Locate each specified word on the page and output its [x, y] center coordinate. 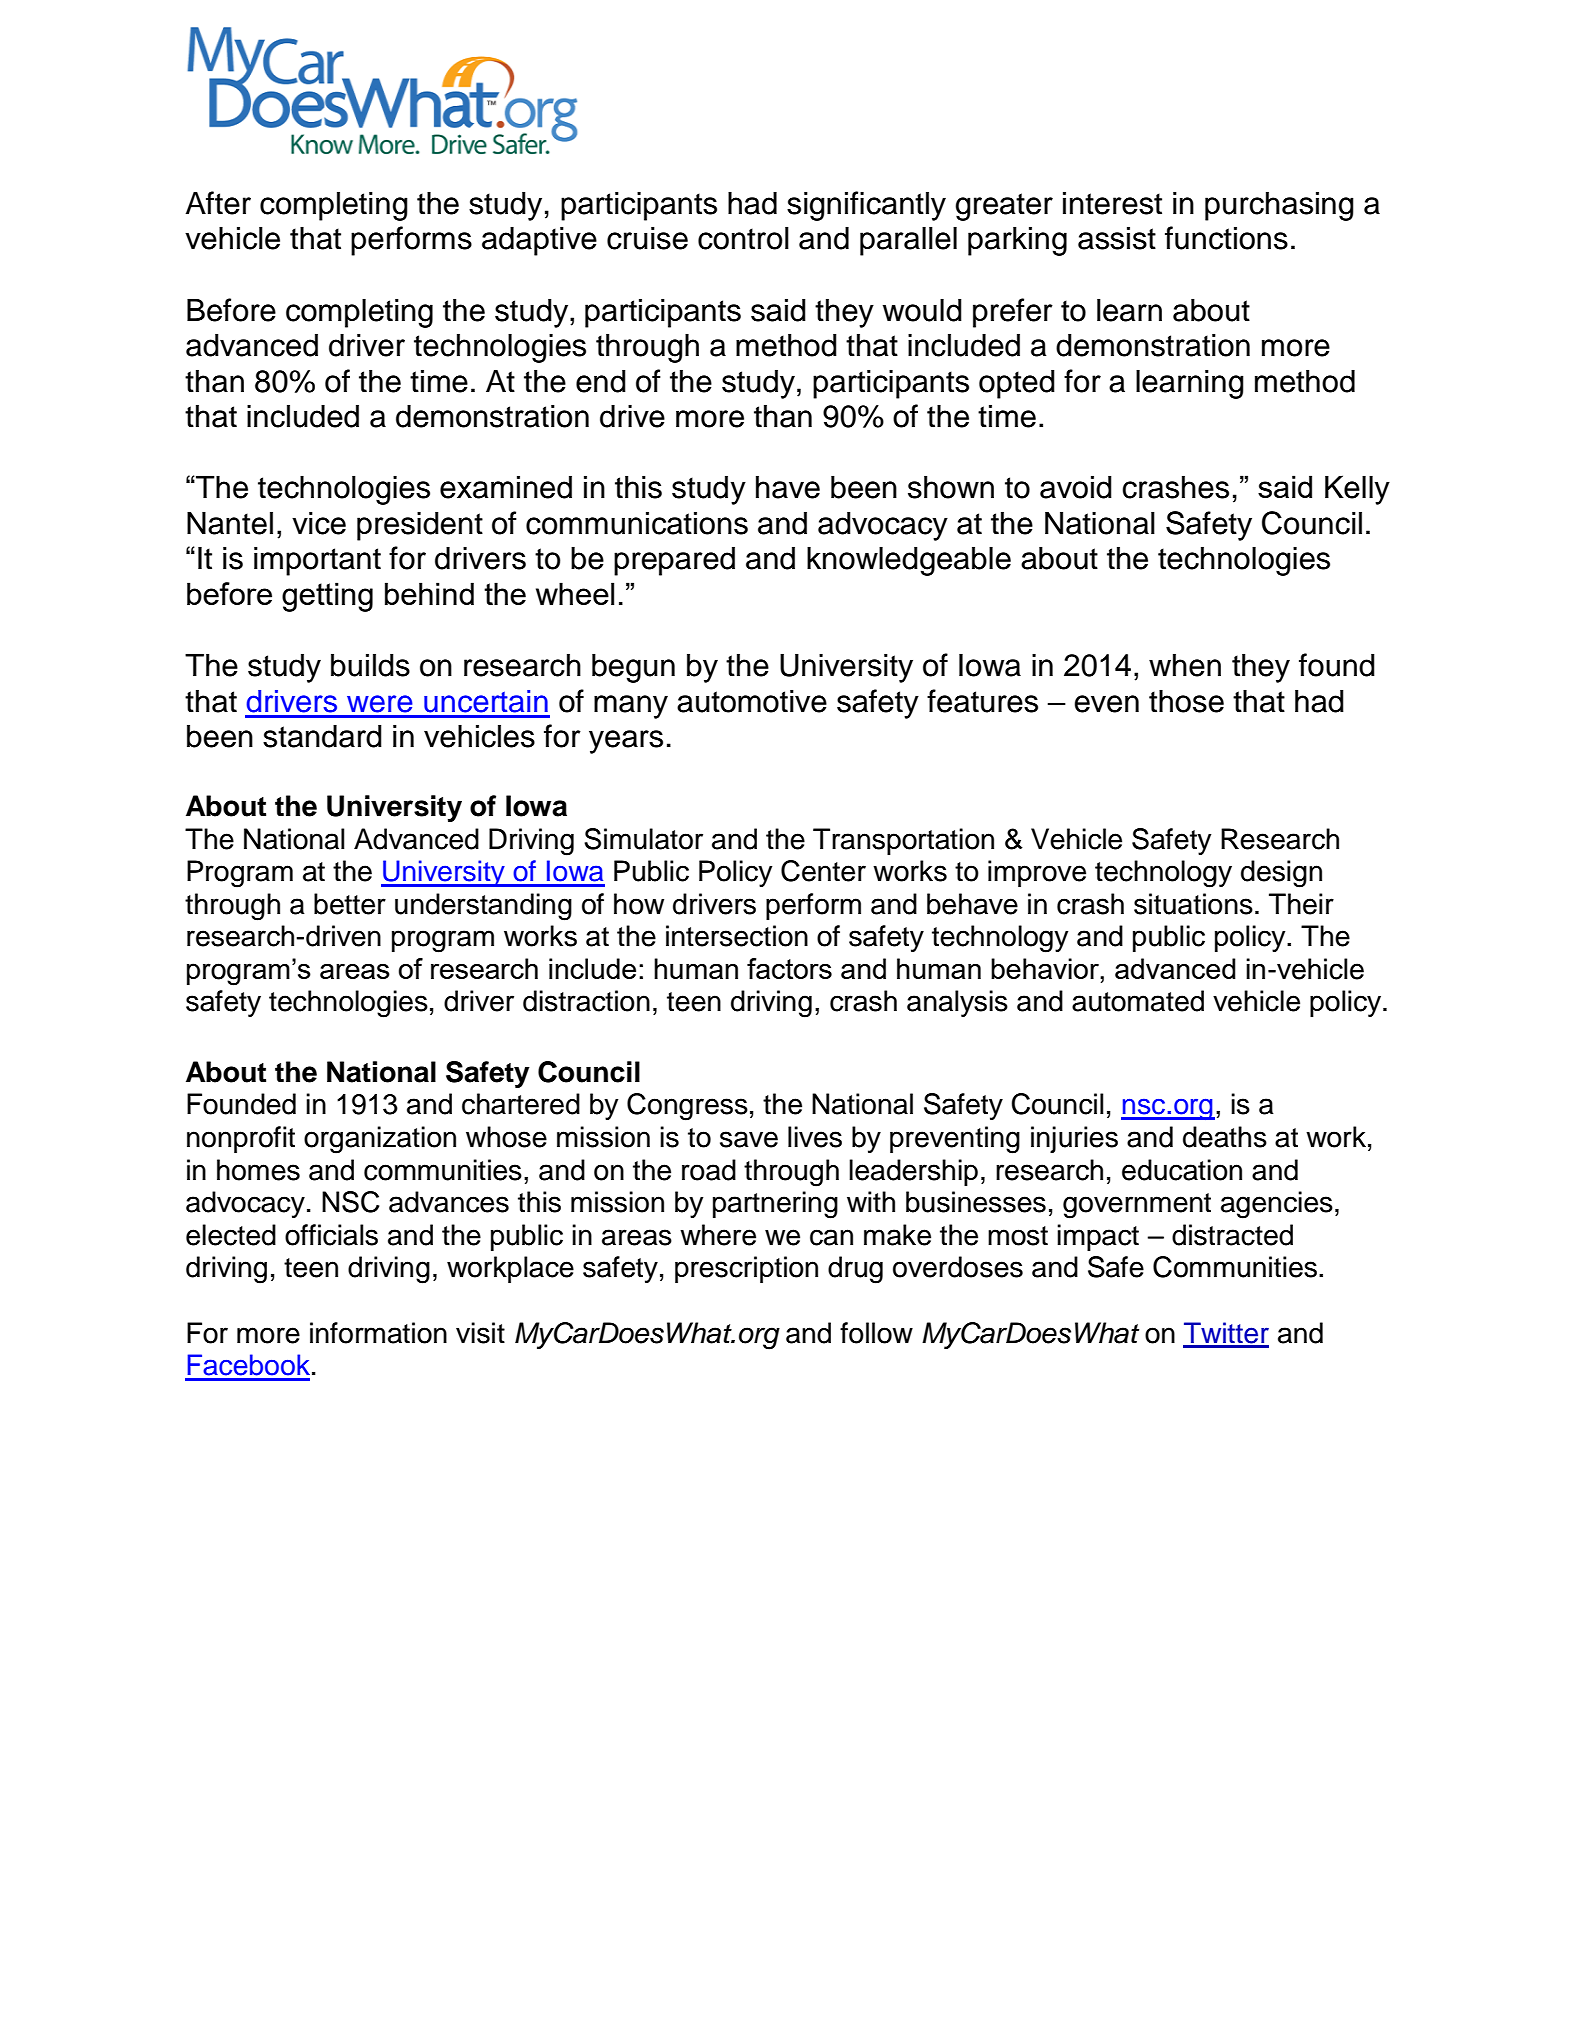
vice [319, 523]
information [378, 1333]
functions [1226, 238]
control [743, 238]
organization [380, 1140]
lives [815, 1137]
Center [823, 871]
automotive [752, 701]
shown [951, 487]
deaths [1225, 1137]
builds [370, 665]
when [1185, 665]
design [1281, 874]
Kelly [1357, 490]
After [218, 203]
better [350, 904]
